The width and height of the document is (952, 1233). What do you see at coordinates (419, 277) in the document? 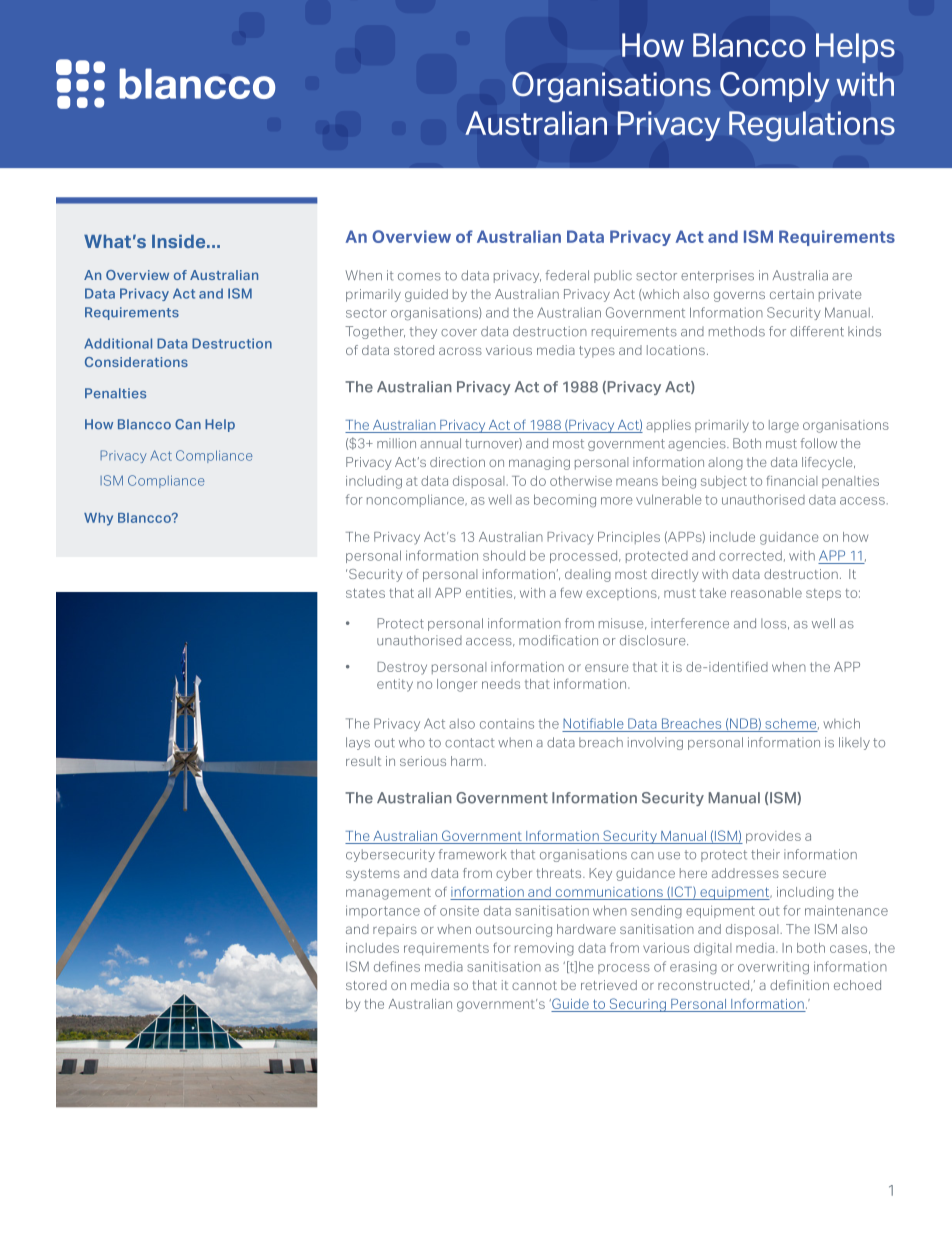
I see `comes` at bounding box center [419, 277].
